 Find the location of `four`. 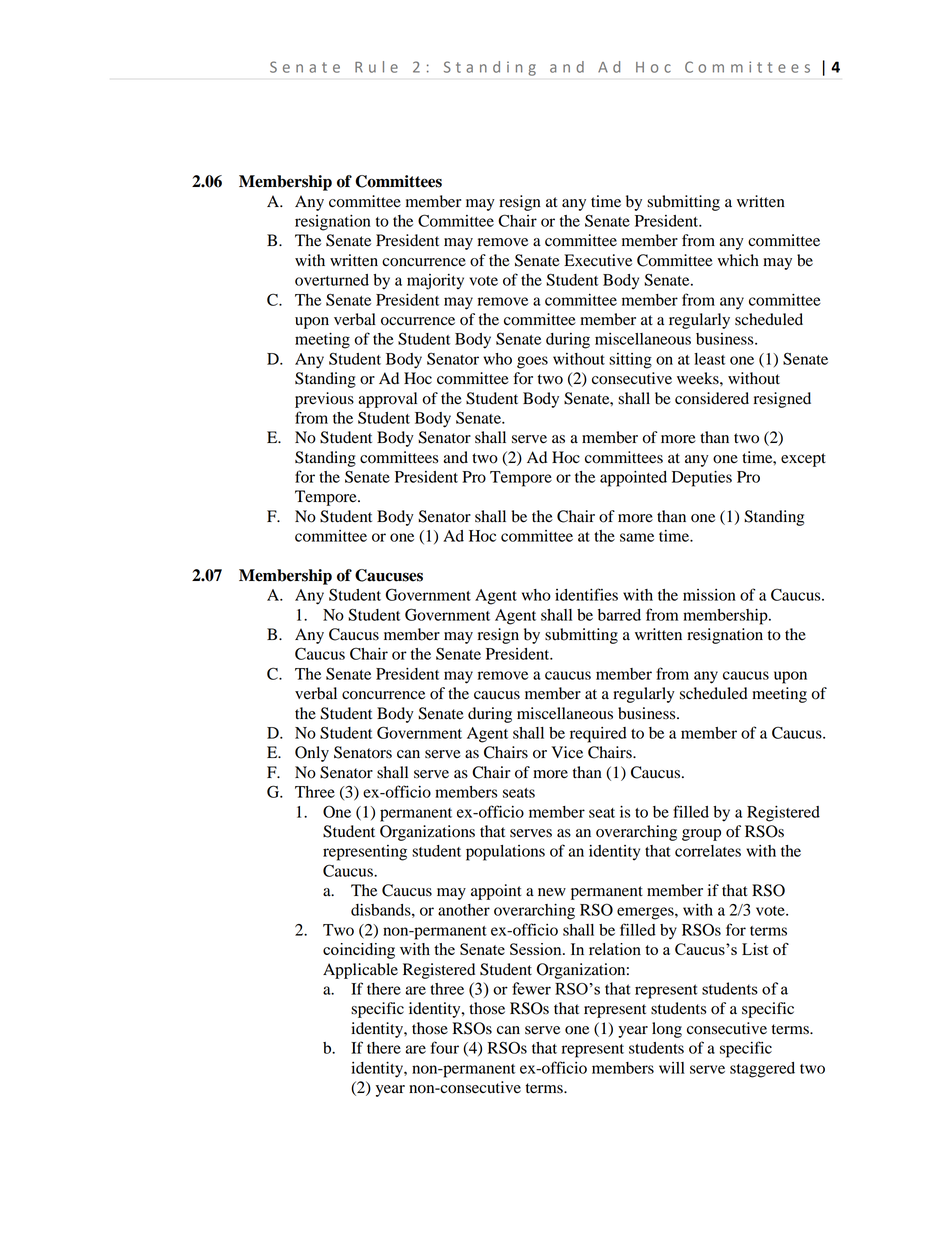

four is located at coordinates (445, 1047).
